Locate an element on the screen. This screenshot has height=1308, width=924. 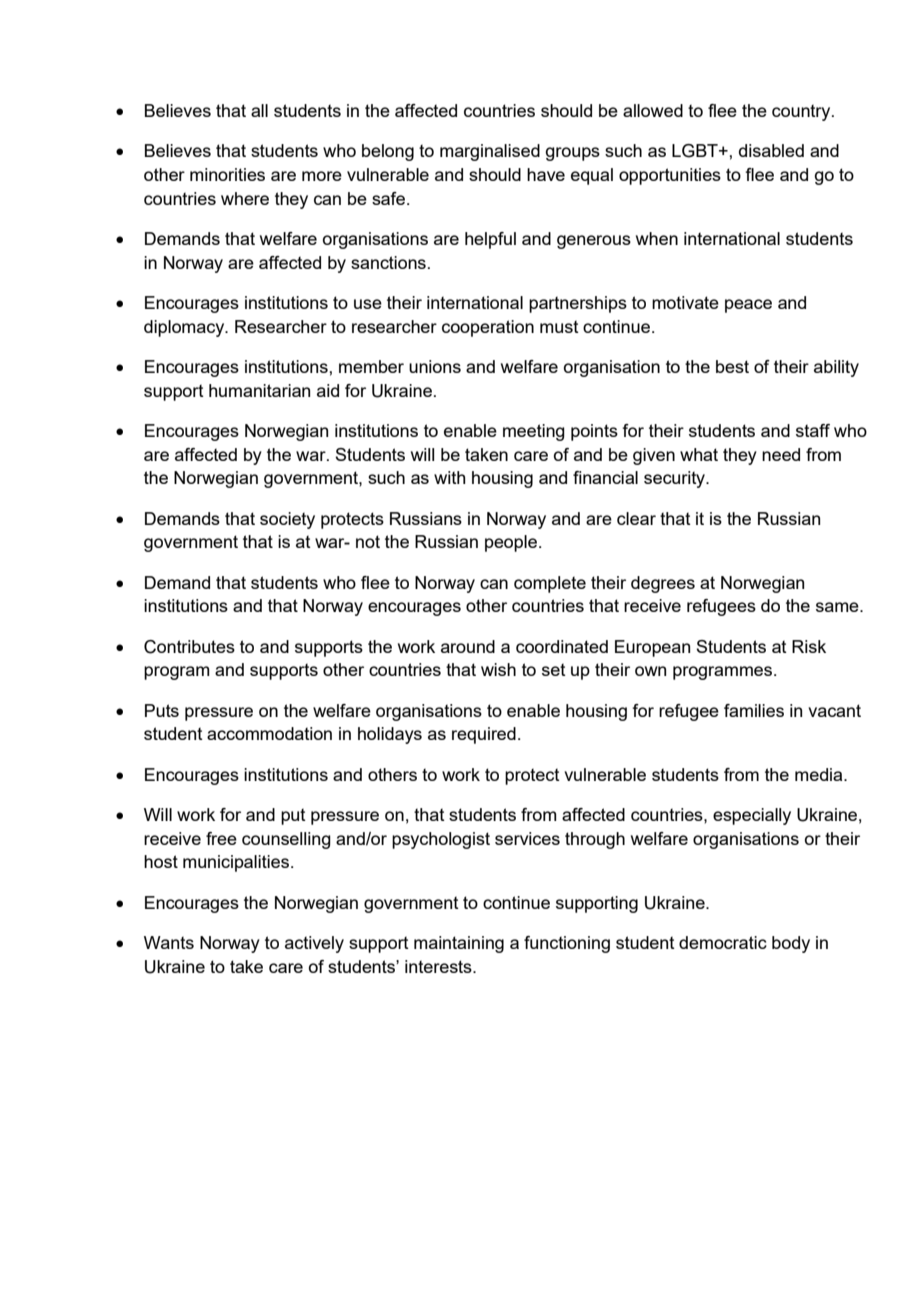
marginalised is located at coordinates (490, 152).
